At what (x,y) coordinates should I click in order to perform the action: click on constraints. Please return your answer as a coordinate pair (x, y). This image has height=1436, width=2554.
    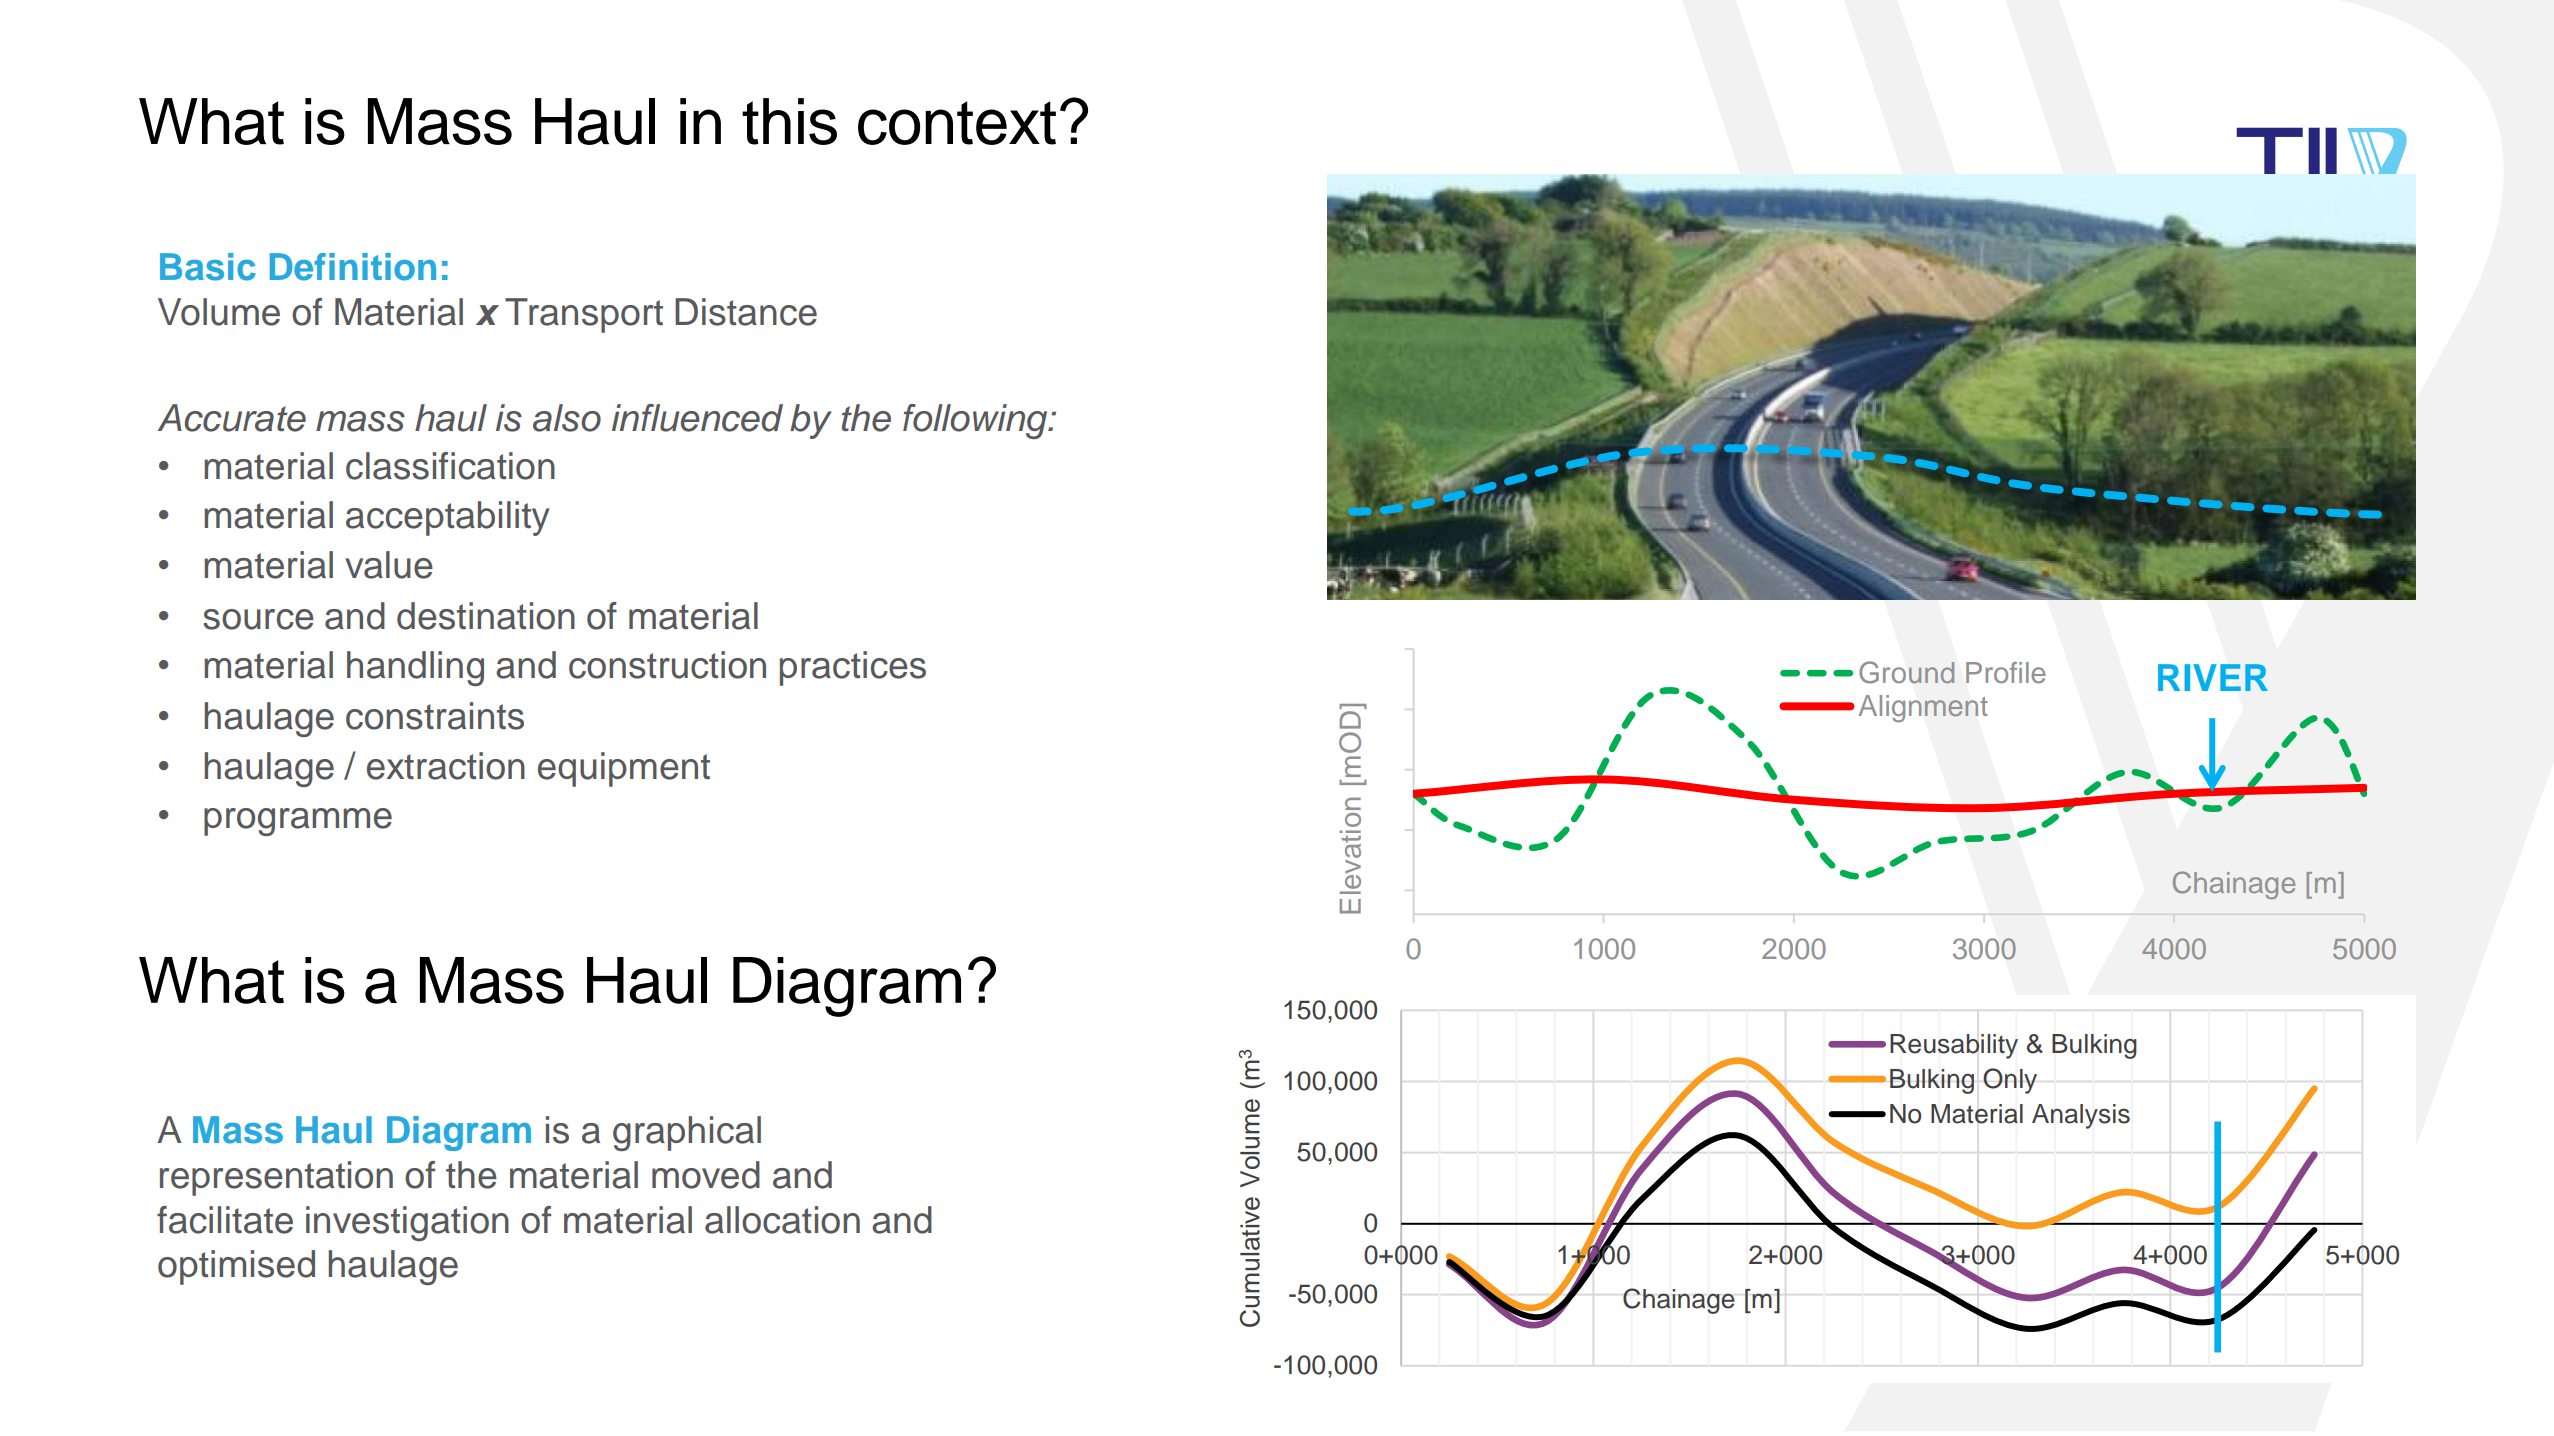
    Looking at the image, I should click on (435, 716).
